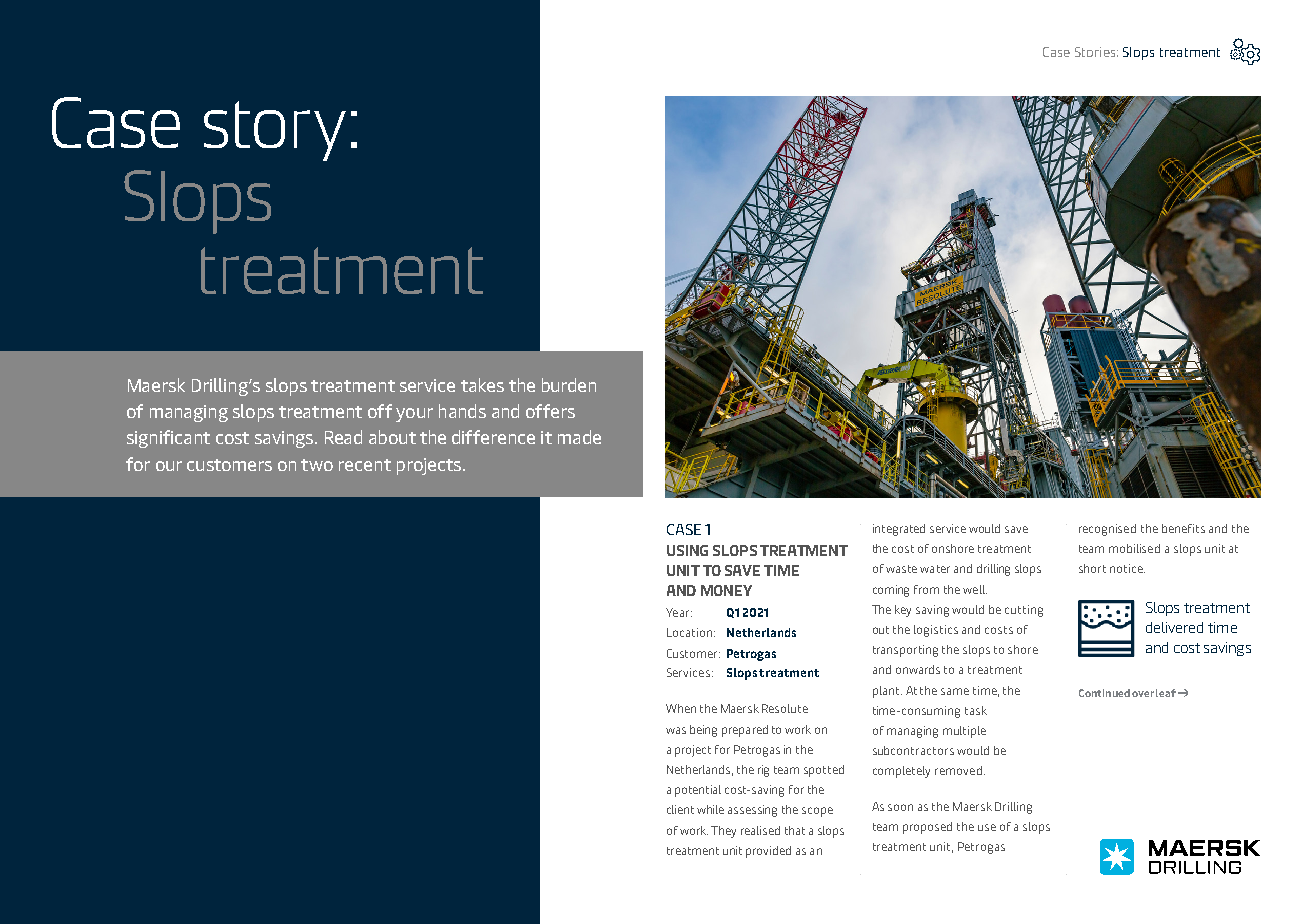 Image resolution: width=1308 pixels, height=924 pixels. Describe the element at coordinates (987, 827) in the document. I see `use` at that location.
